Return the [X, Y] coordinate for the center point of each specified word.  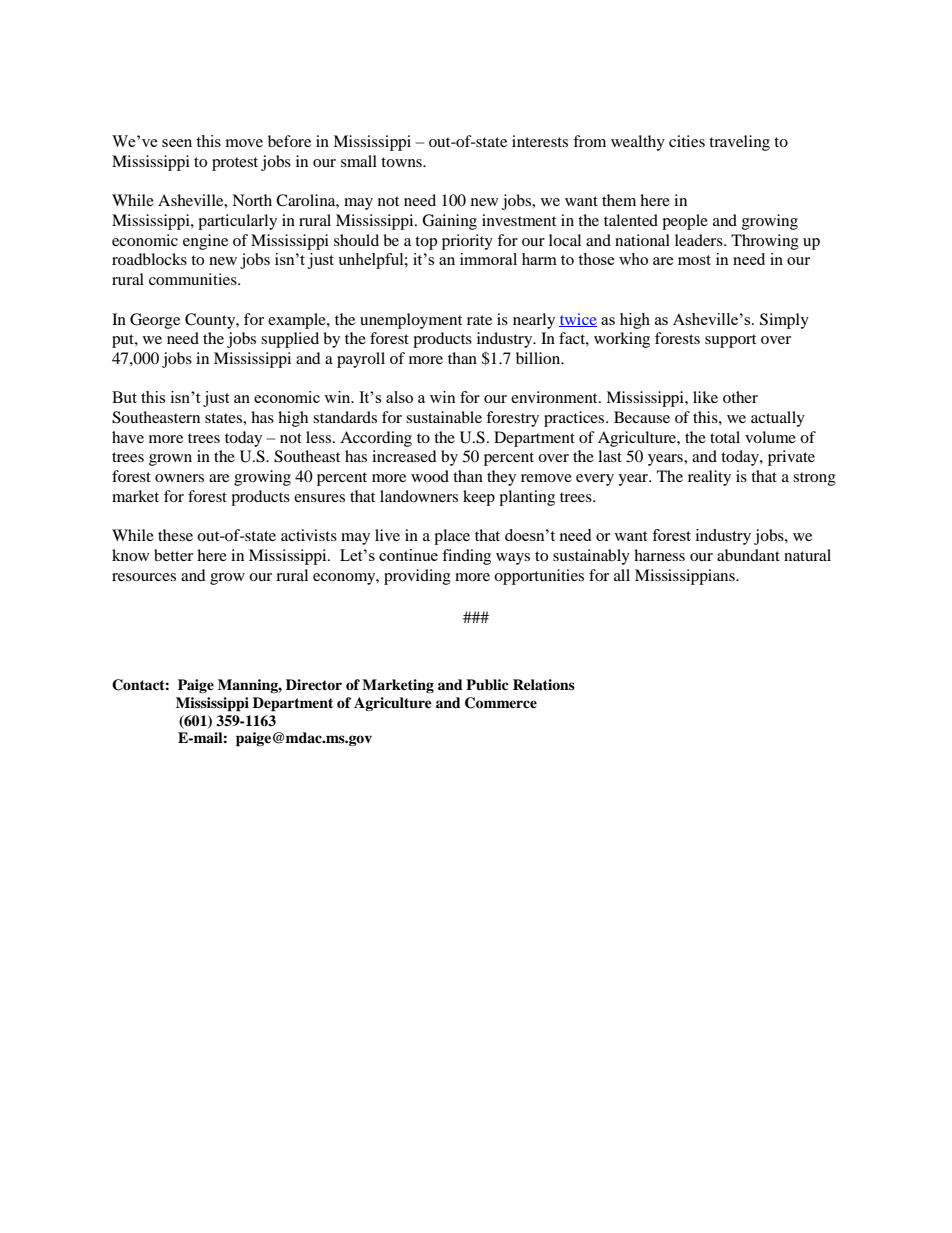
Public [487, 684]
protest [235, 164]
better [173, 555]
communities [194, 279]
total [725, 437]
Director [314, 684]
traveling [739, 143]
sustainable [444, 417]
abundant [748, 555]
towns [402, 162]
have [128, 437]
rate [479, 320]
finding [466, 557]
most [694, 260]
